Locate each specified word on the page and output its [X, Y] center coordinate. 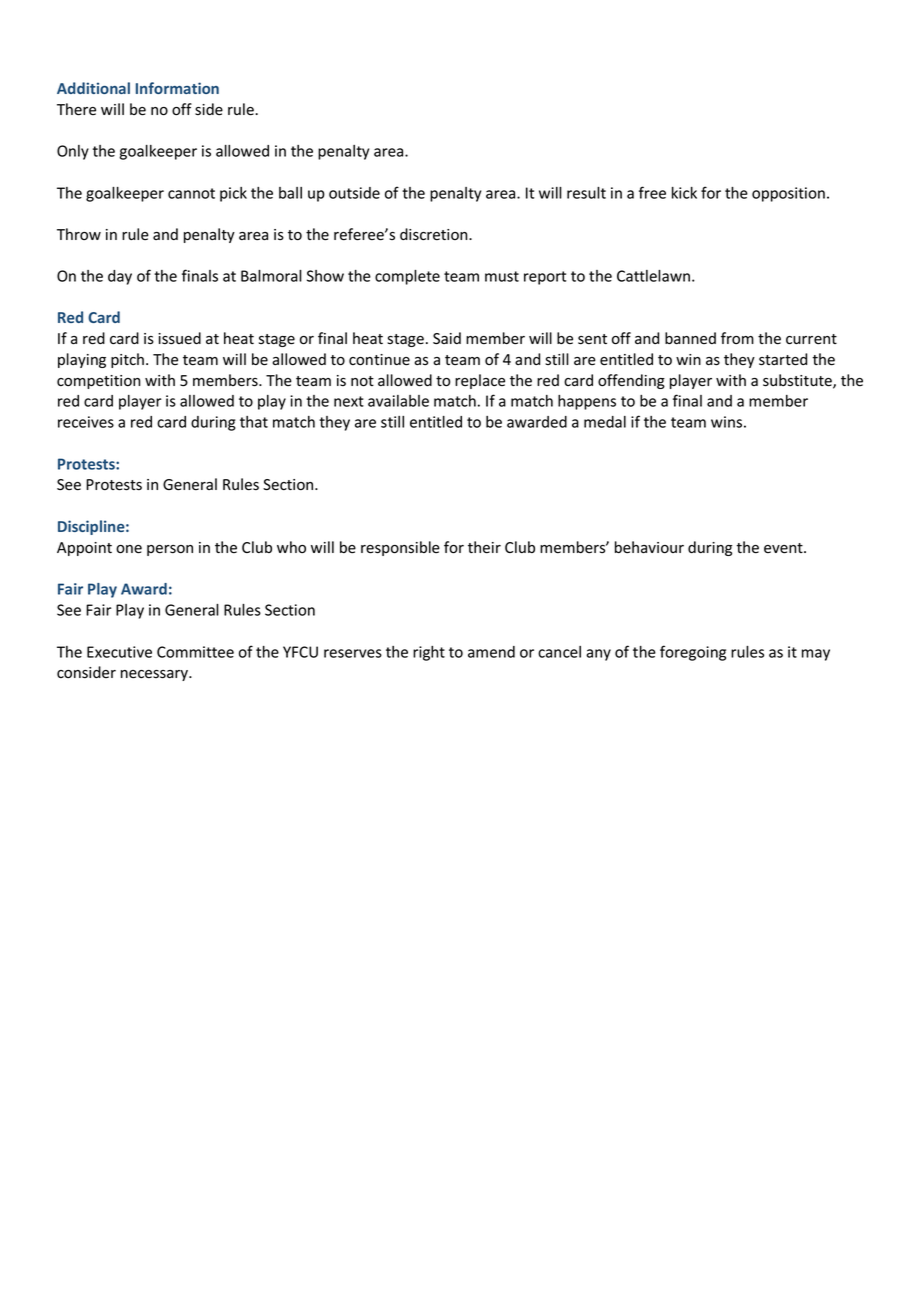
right [429, 653]
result [586, 193]
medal [605, 422]
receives [86, 422]
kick [684, 193]
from [737, 338]
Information [177, 88]
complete [407, 277]
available [398, 401]
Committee [195, 652]
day [120, 277]
